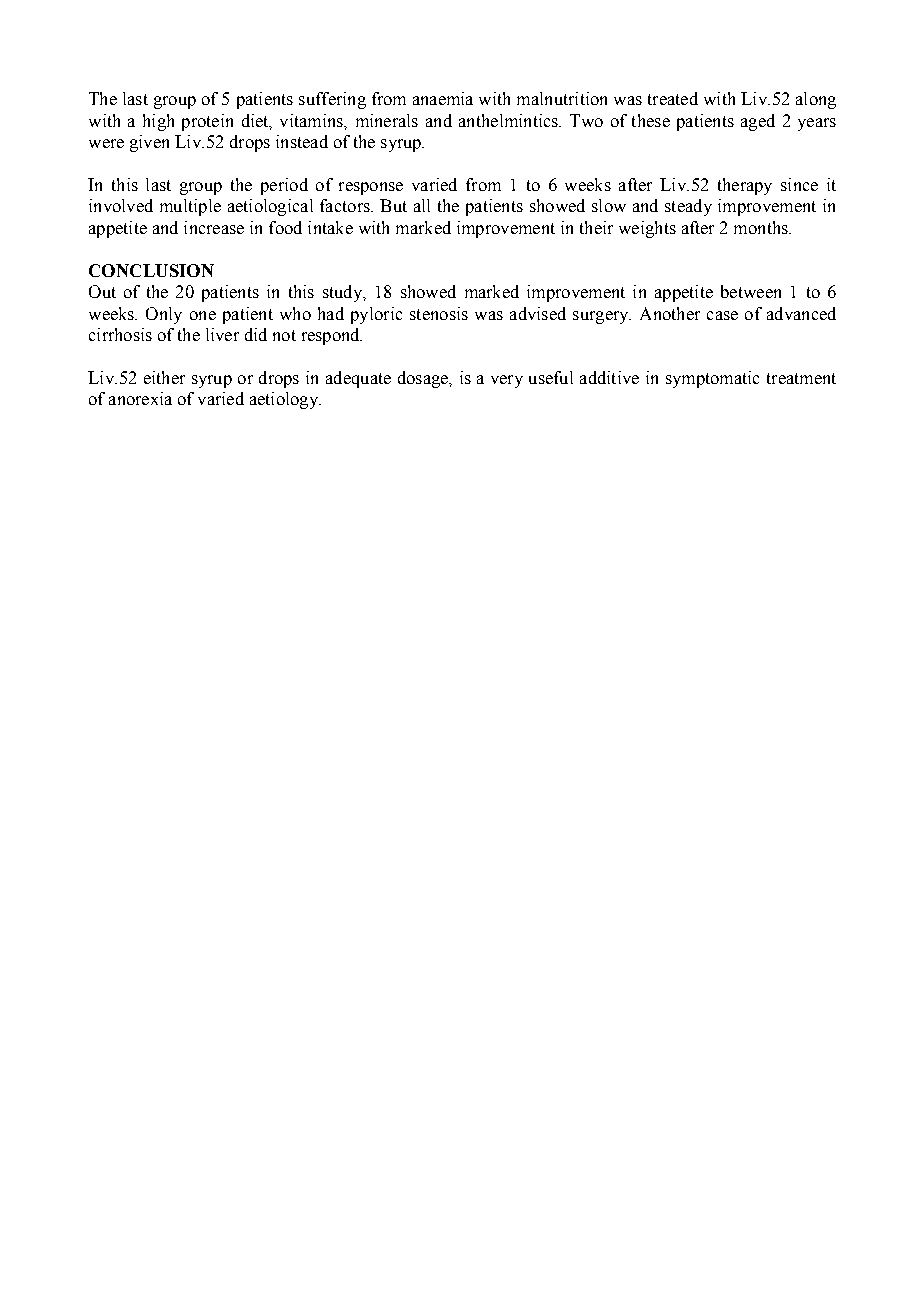  What do you see at coordinates (443, 98) in the screenshot?
I see `anaemia` at bounding box center [443, 98].
